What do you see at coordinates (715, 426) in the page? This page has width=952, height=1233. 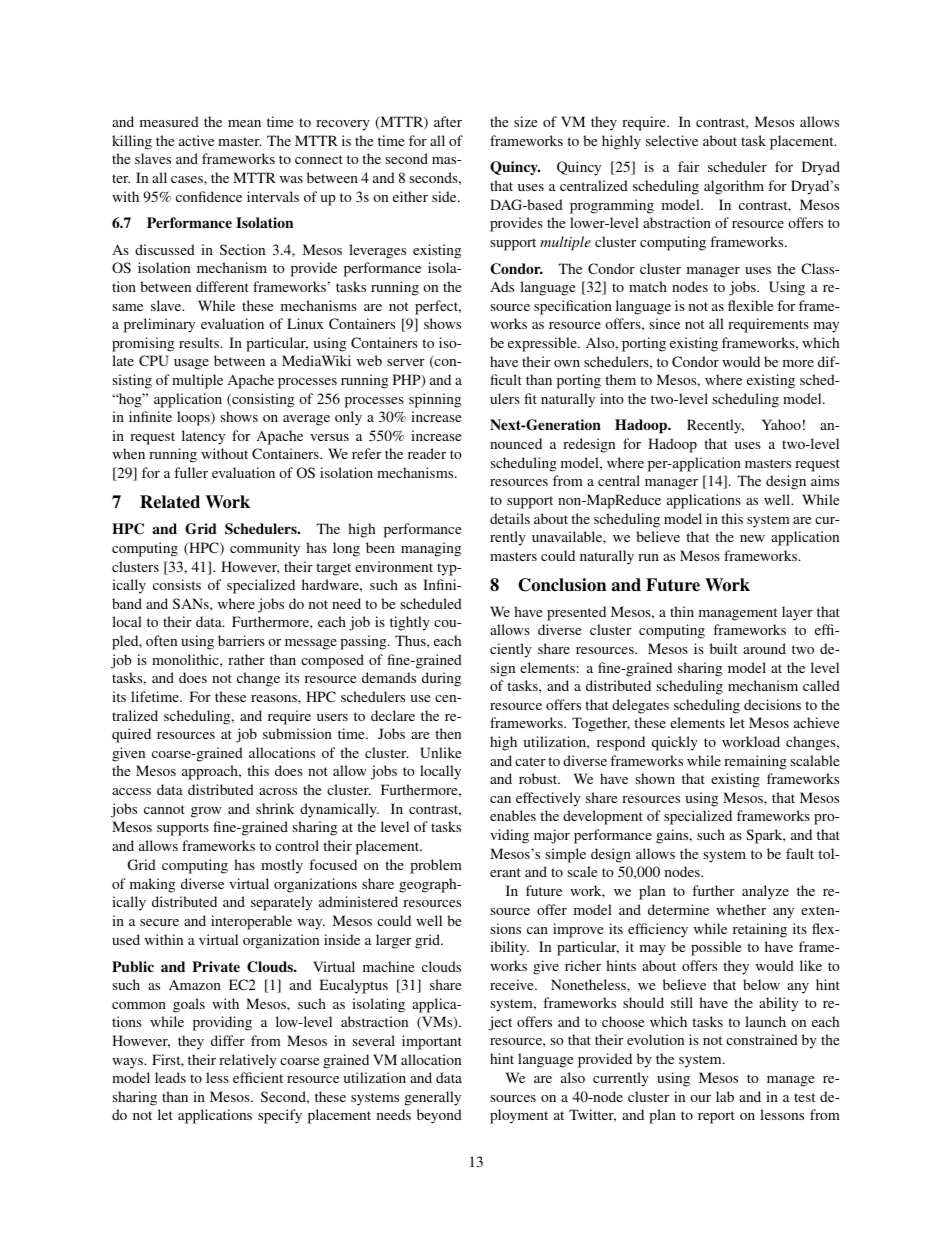 I see `Recently` at bounding box center [715, 426].
